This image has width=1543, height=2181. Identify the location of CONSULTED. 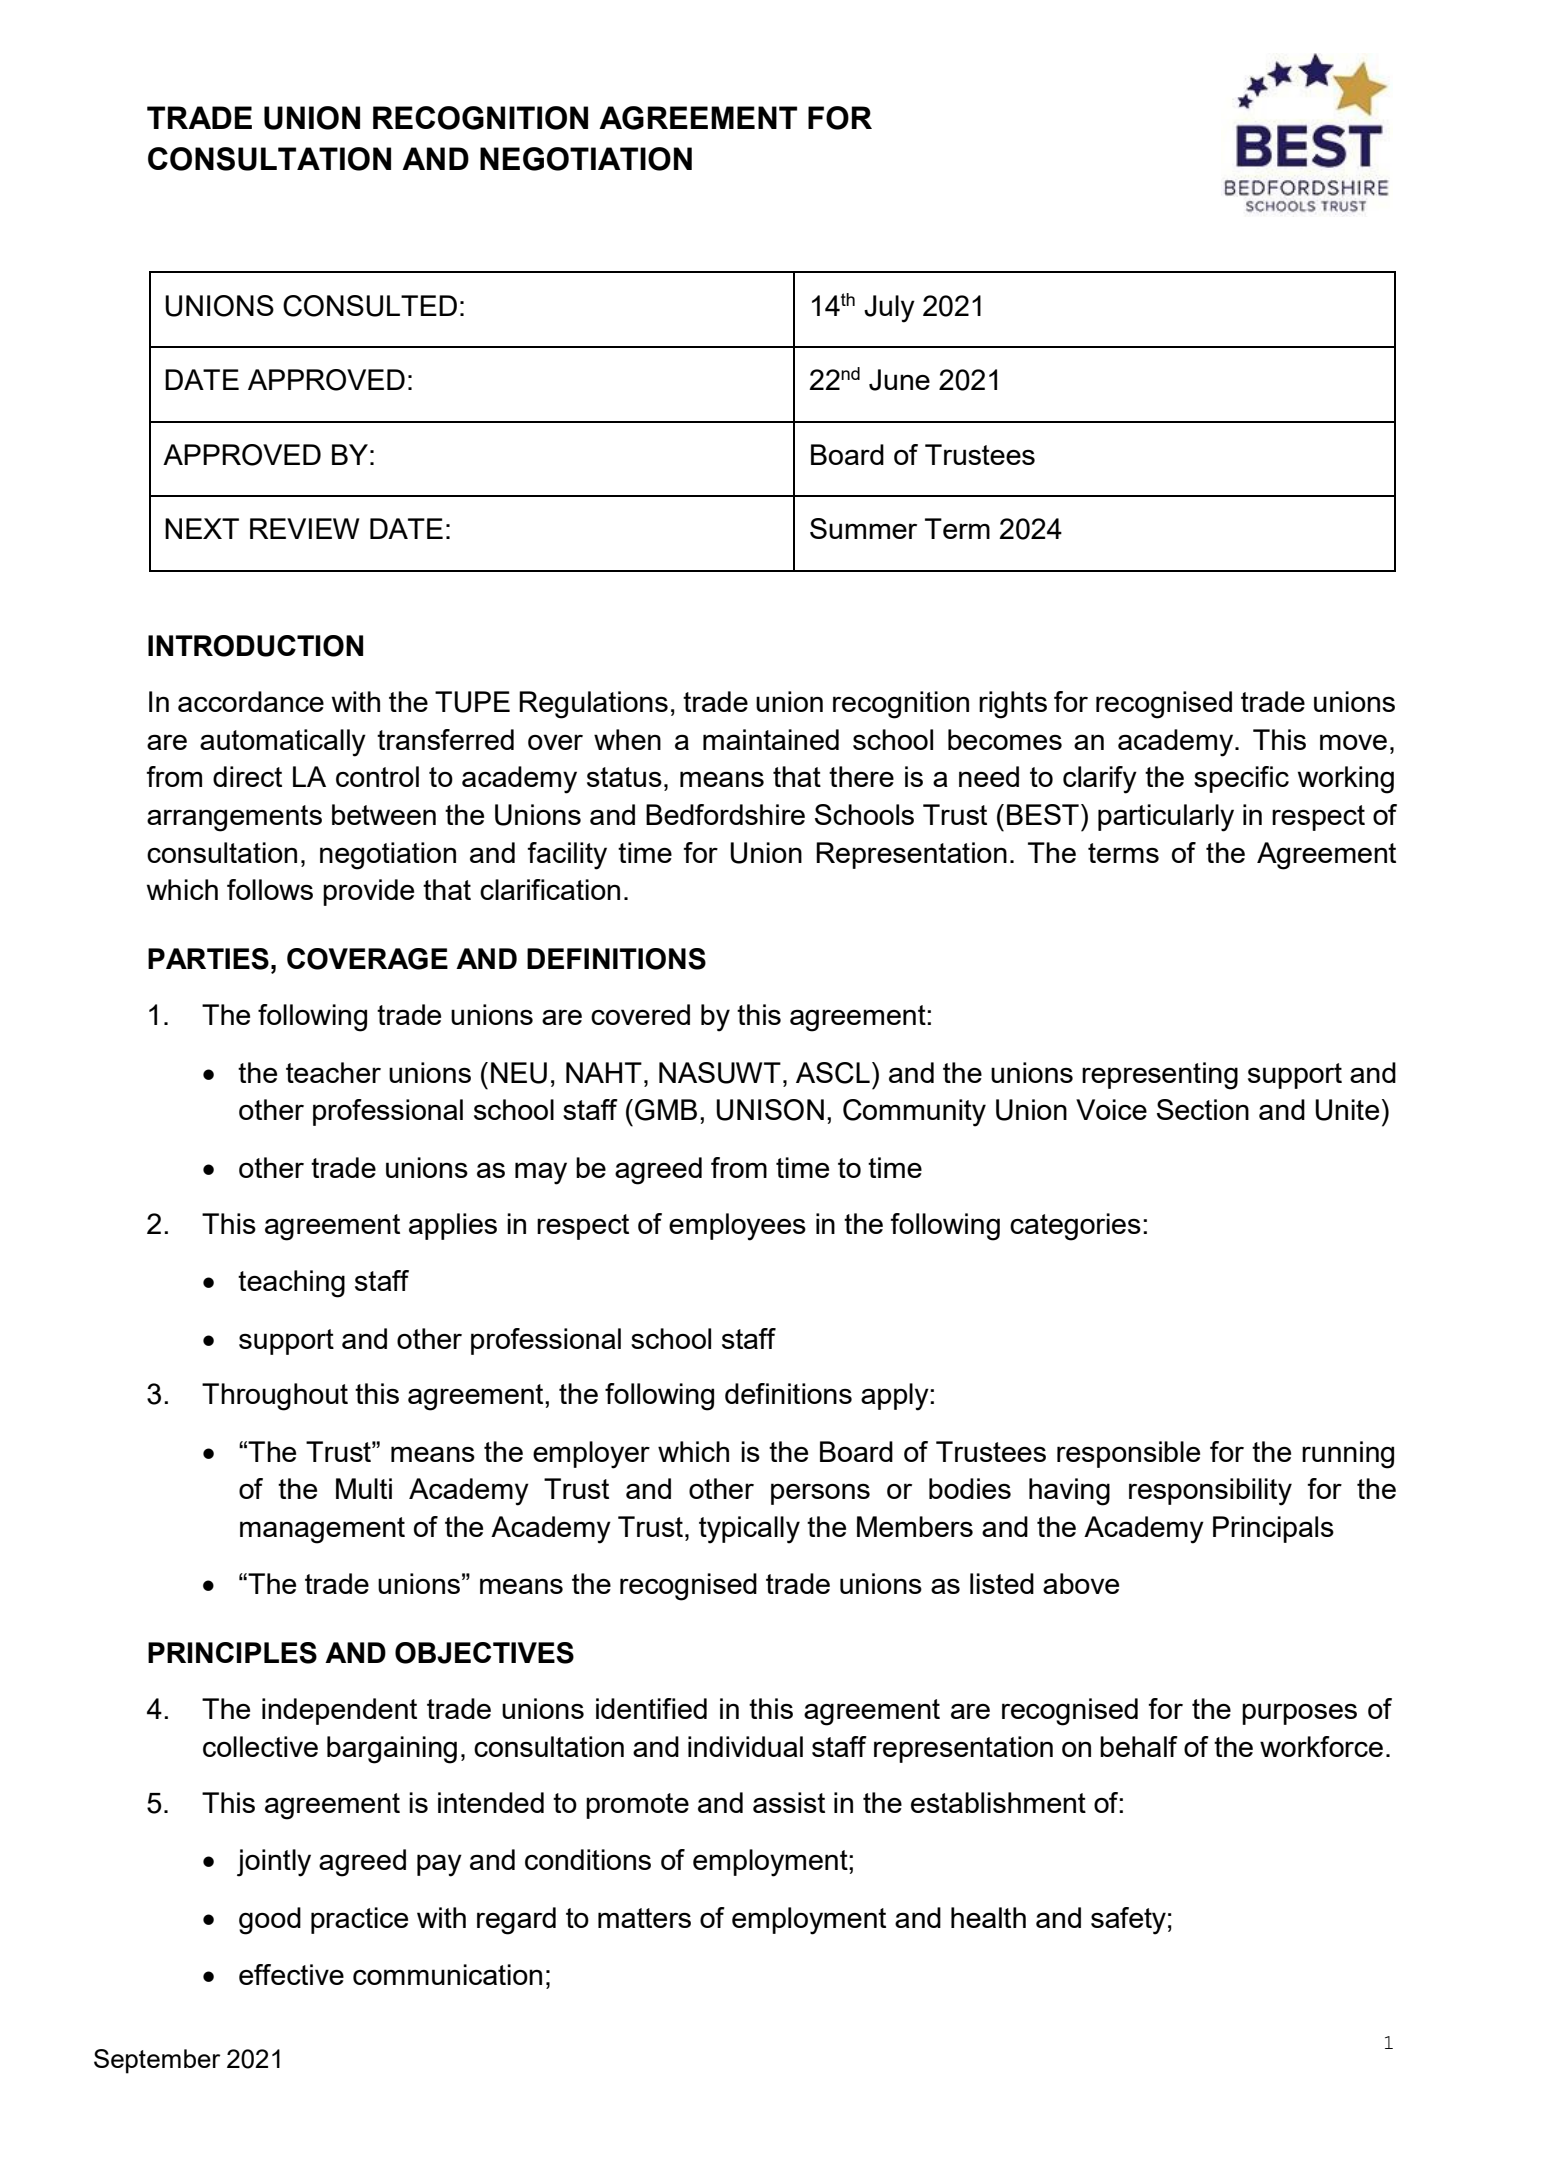
(370, 306).
